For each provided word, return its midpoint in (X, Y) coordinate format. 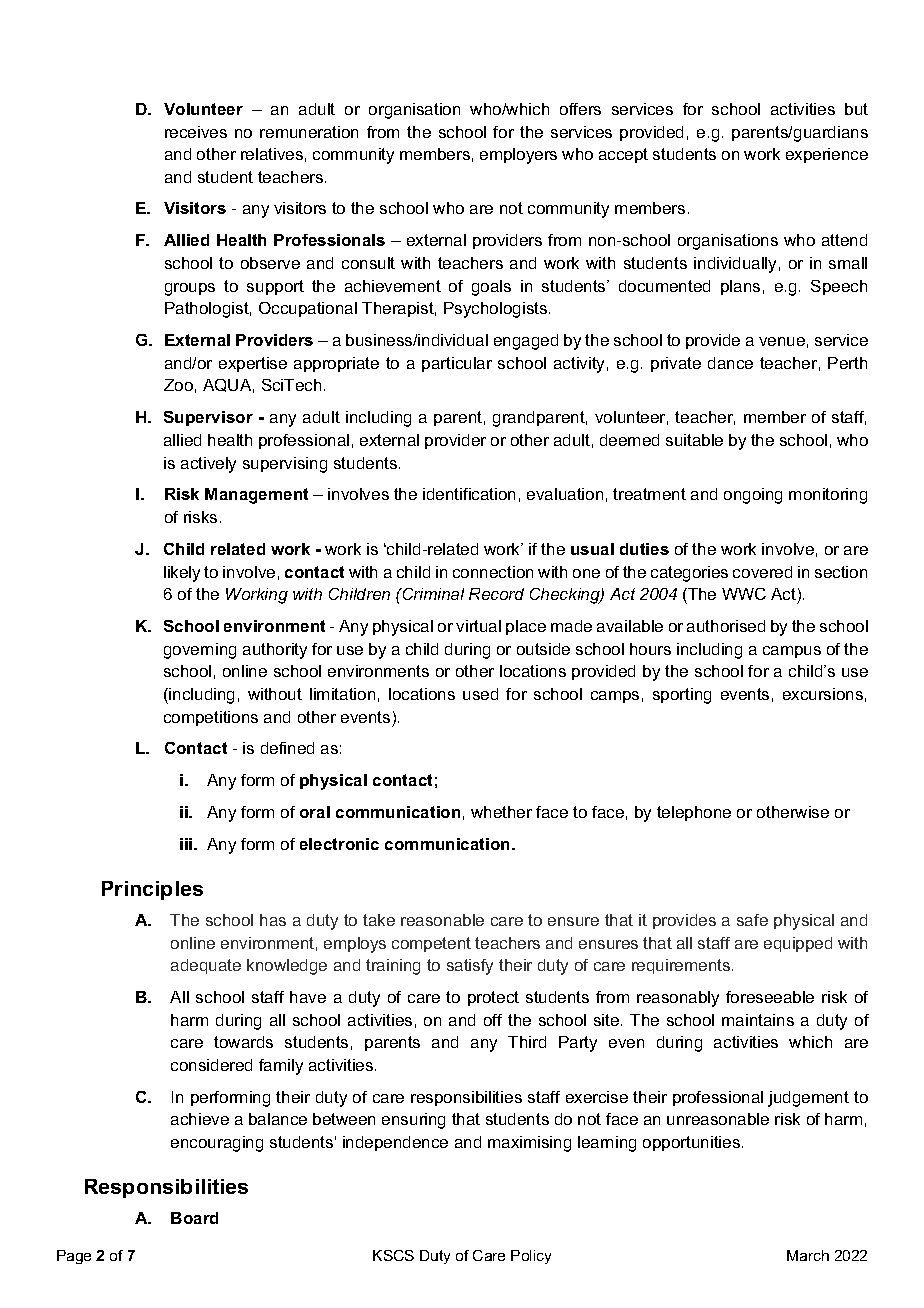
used (480, 694)
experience (827, 155)
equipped (798, 944)
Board (194, 1218)
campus (792, 652)
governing (200, 651)
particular (457, 364)
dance (730, 363)
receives (196, 132)
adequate (206, 966)
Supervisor (208, 418)
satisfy (470, 967)
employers (518, 156)
